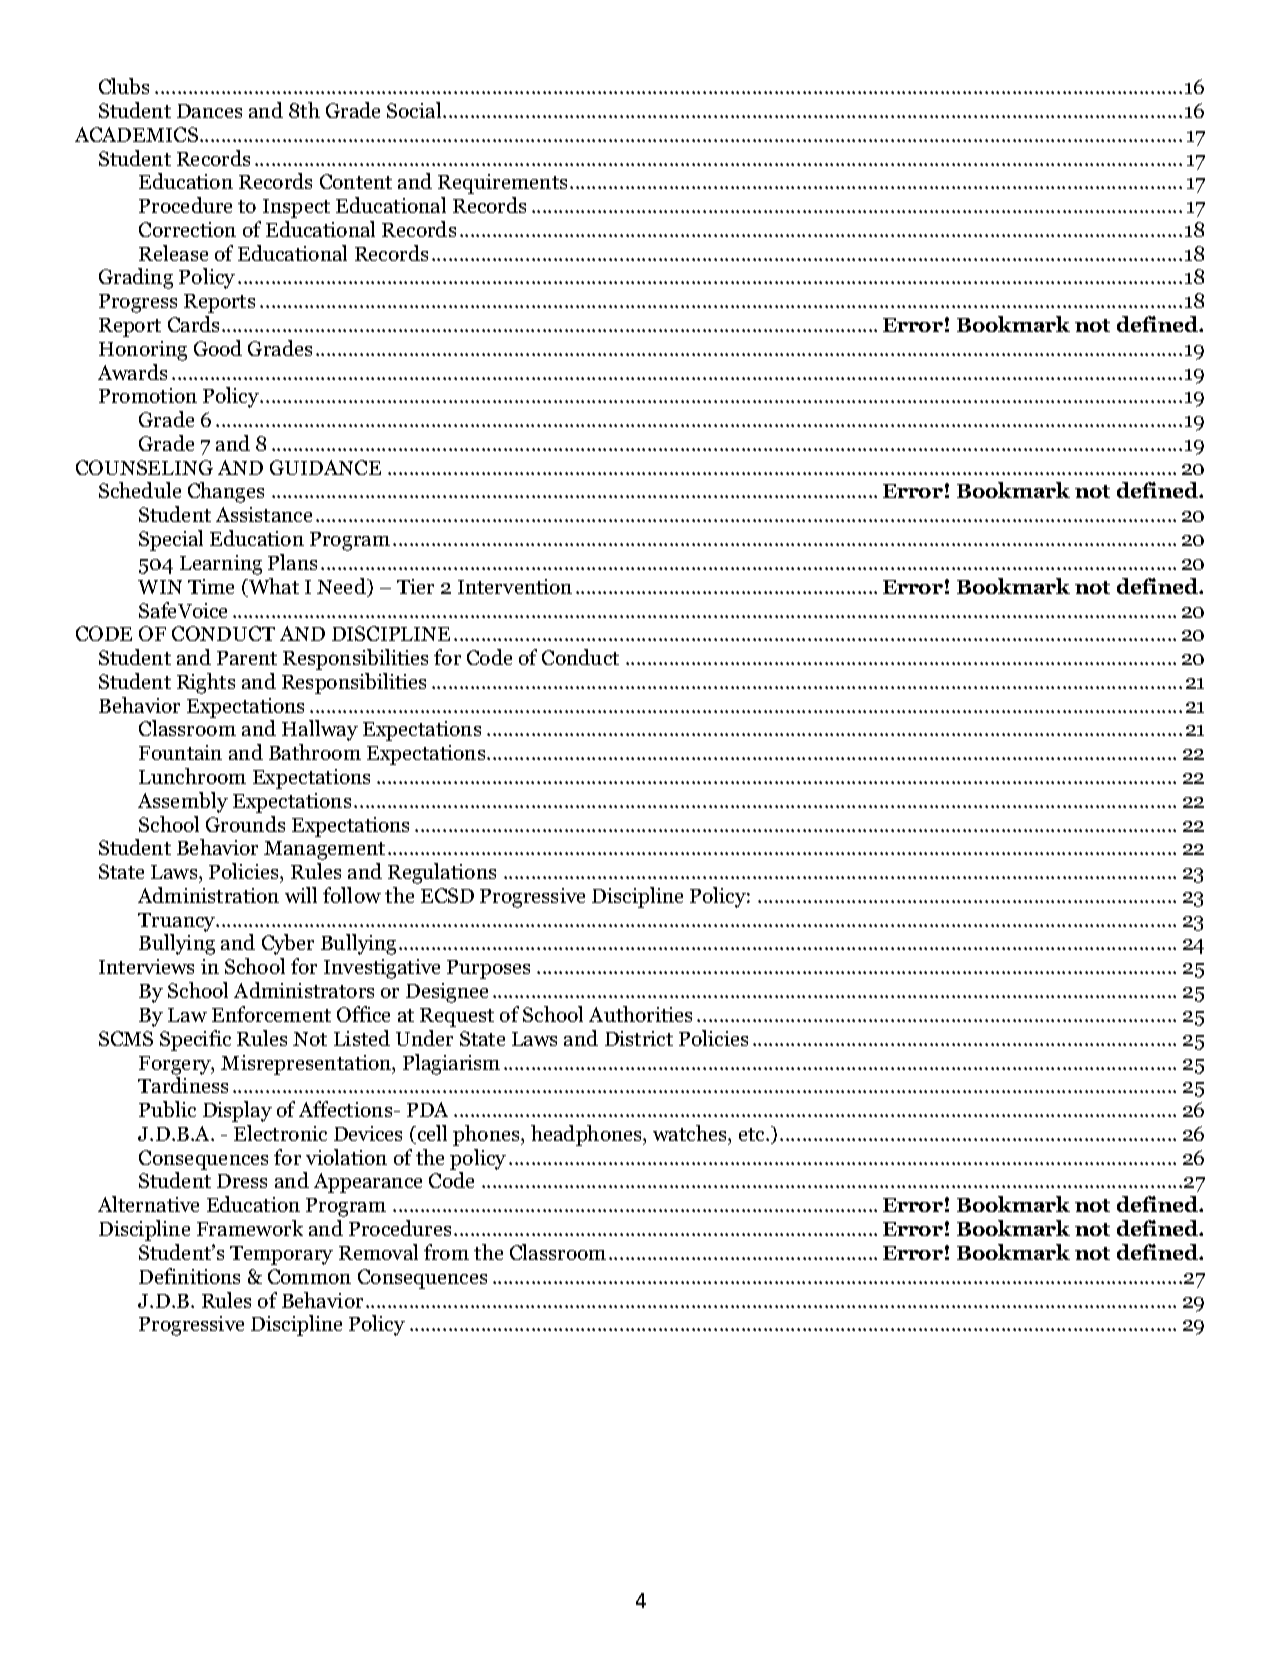  What do you see at coordinates (206, 683) in the screenshot?
I see `Rights` at bounding box center [206, 683].
